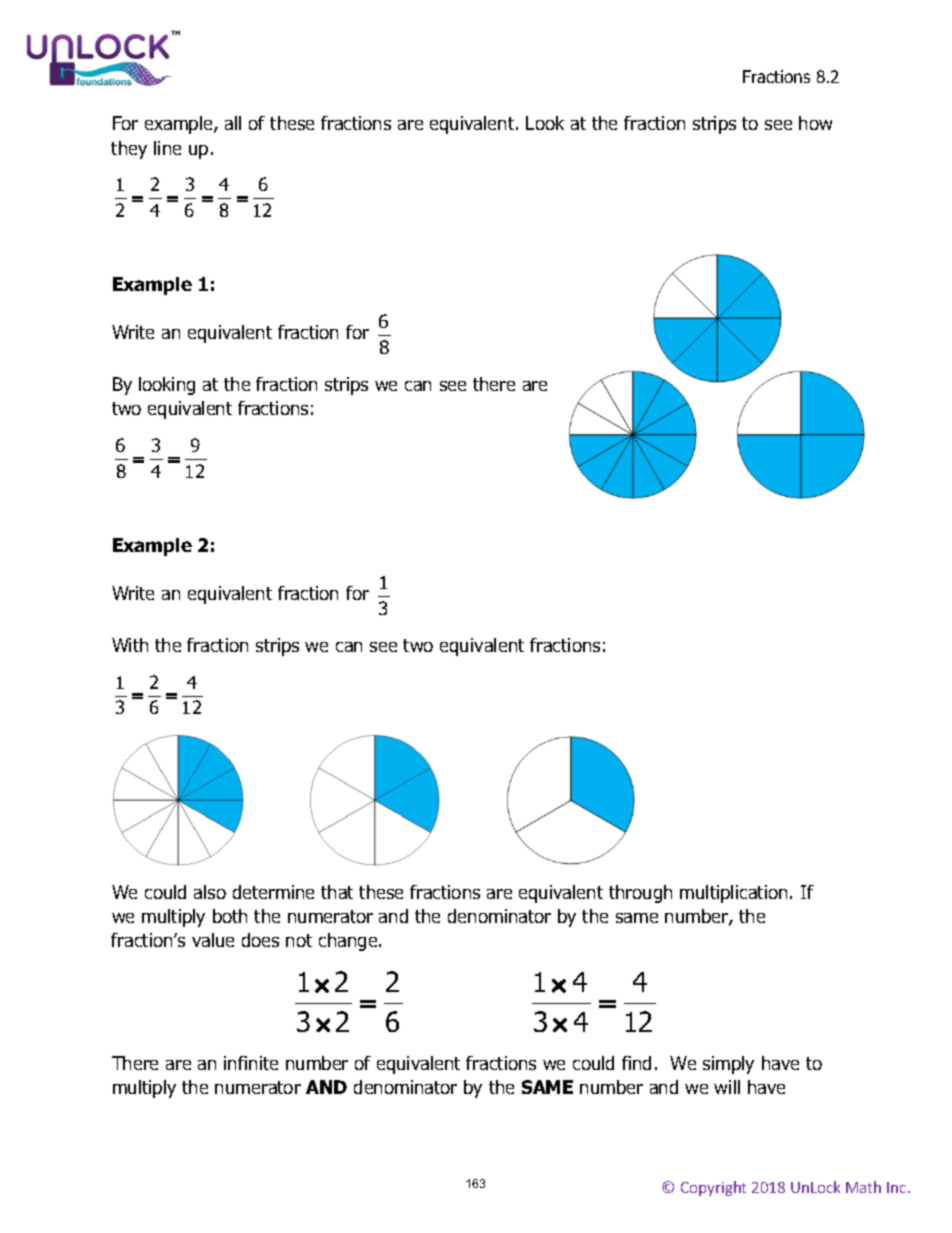  Describe the element at coordinates (728, 1065) in the screenshot. I see `simply` at that location.
